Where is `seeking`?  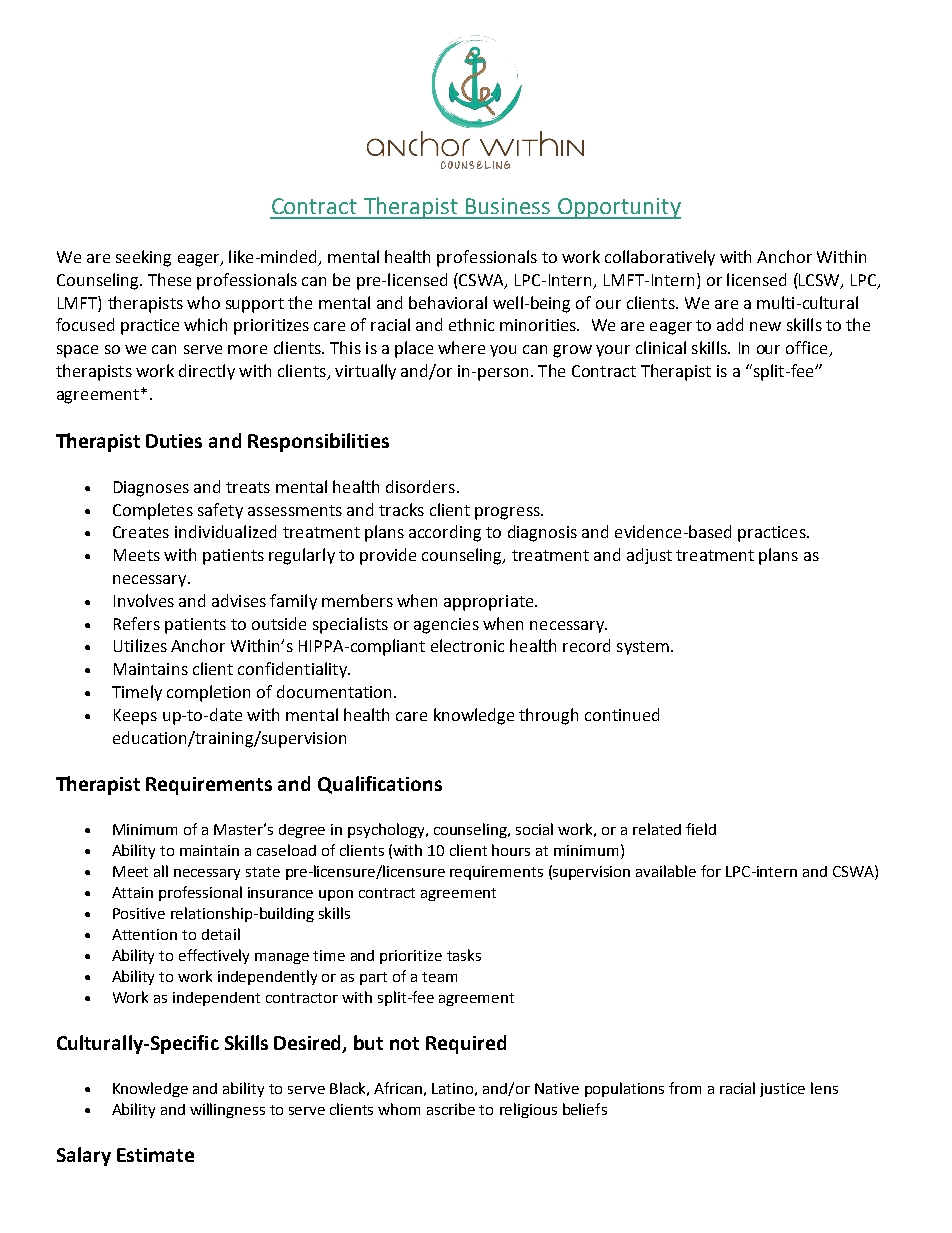 seeking is located at coordinates (143, 258).
